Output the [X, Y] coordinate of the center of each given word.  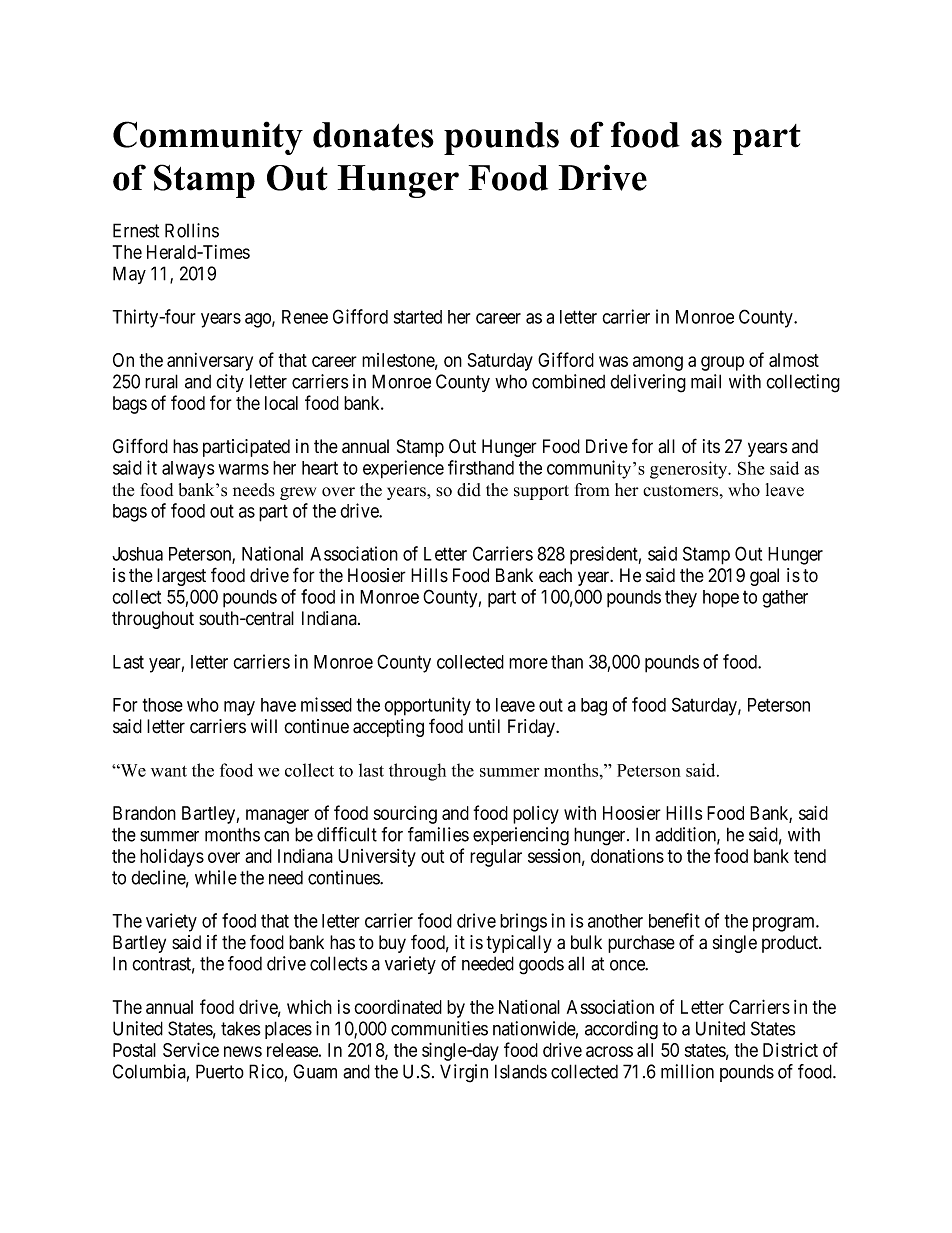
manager [277, 816]
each [555, 575]
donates [373, 135]
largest [181, 577]
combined [568, 381]
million [687, 1071]
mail [706, 381]
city [230, 383]
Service [191, 1049]
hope [721, 599]
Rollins [192, 230]
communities [439, 1028]
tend [810, 856]
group [722, 363]
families [438, 834]
